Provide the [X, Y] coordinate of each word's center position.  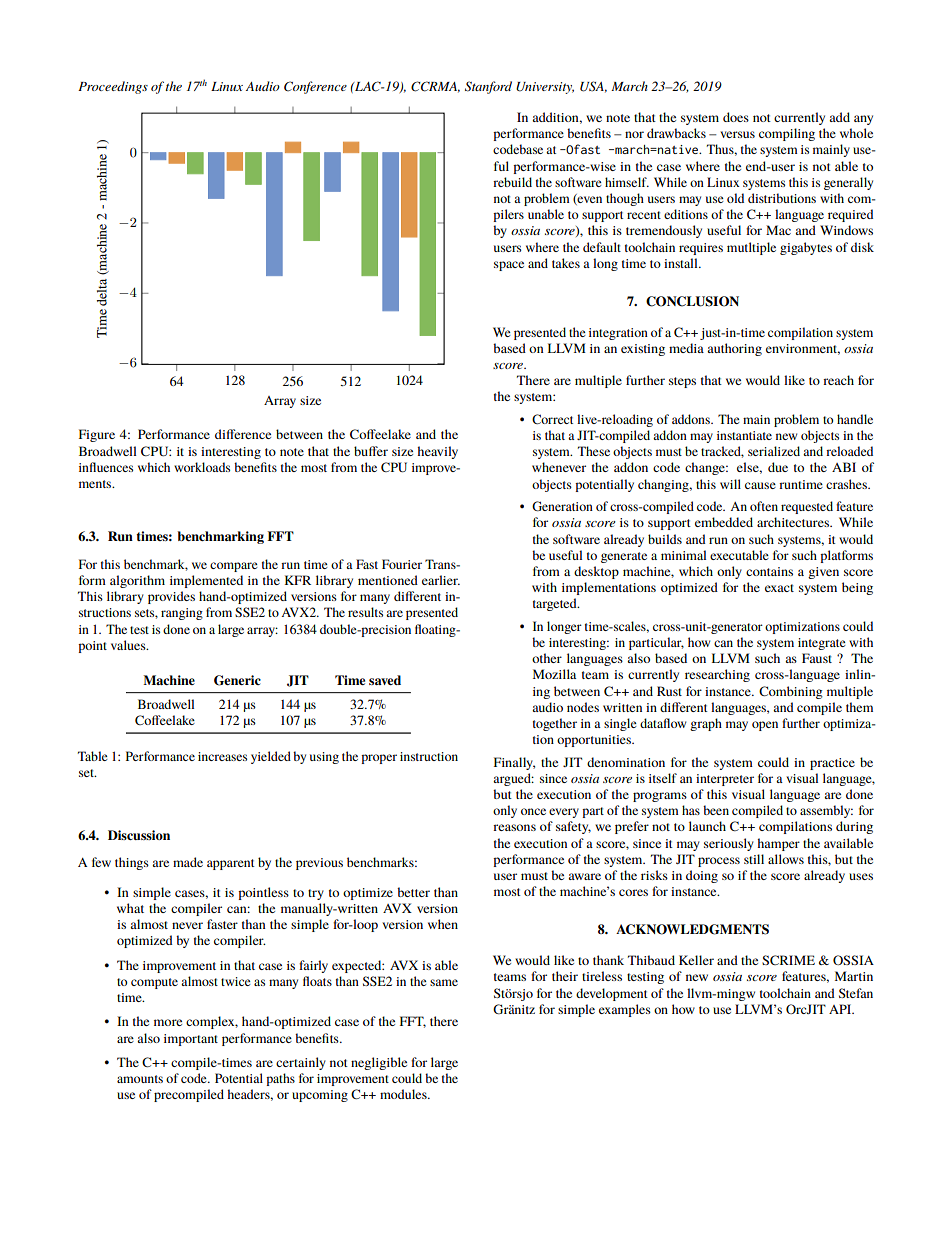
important [191, 1040]
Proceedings [113, 87]
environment [803, 349]
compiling [787, 134]
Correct [552, 419]
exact [779, 588]
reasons [514, 827]
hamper [778, 844]
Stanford [488, 87]
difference [243, 434]
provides [171, 597]
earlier [441, 580]
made [188, 862]
